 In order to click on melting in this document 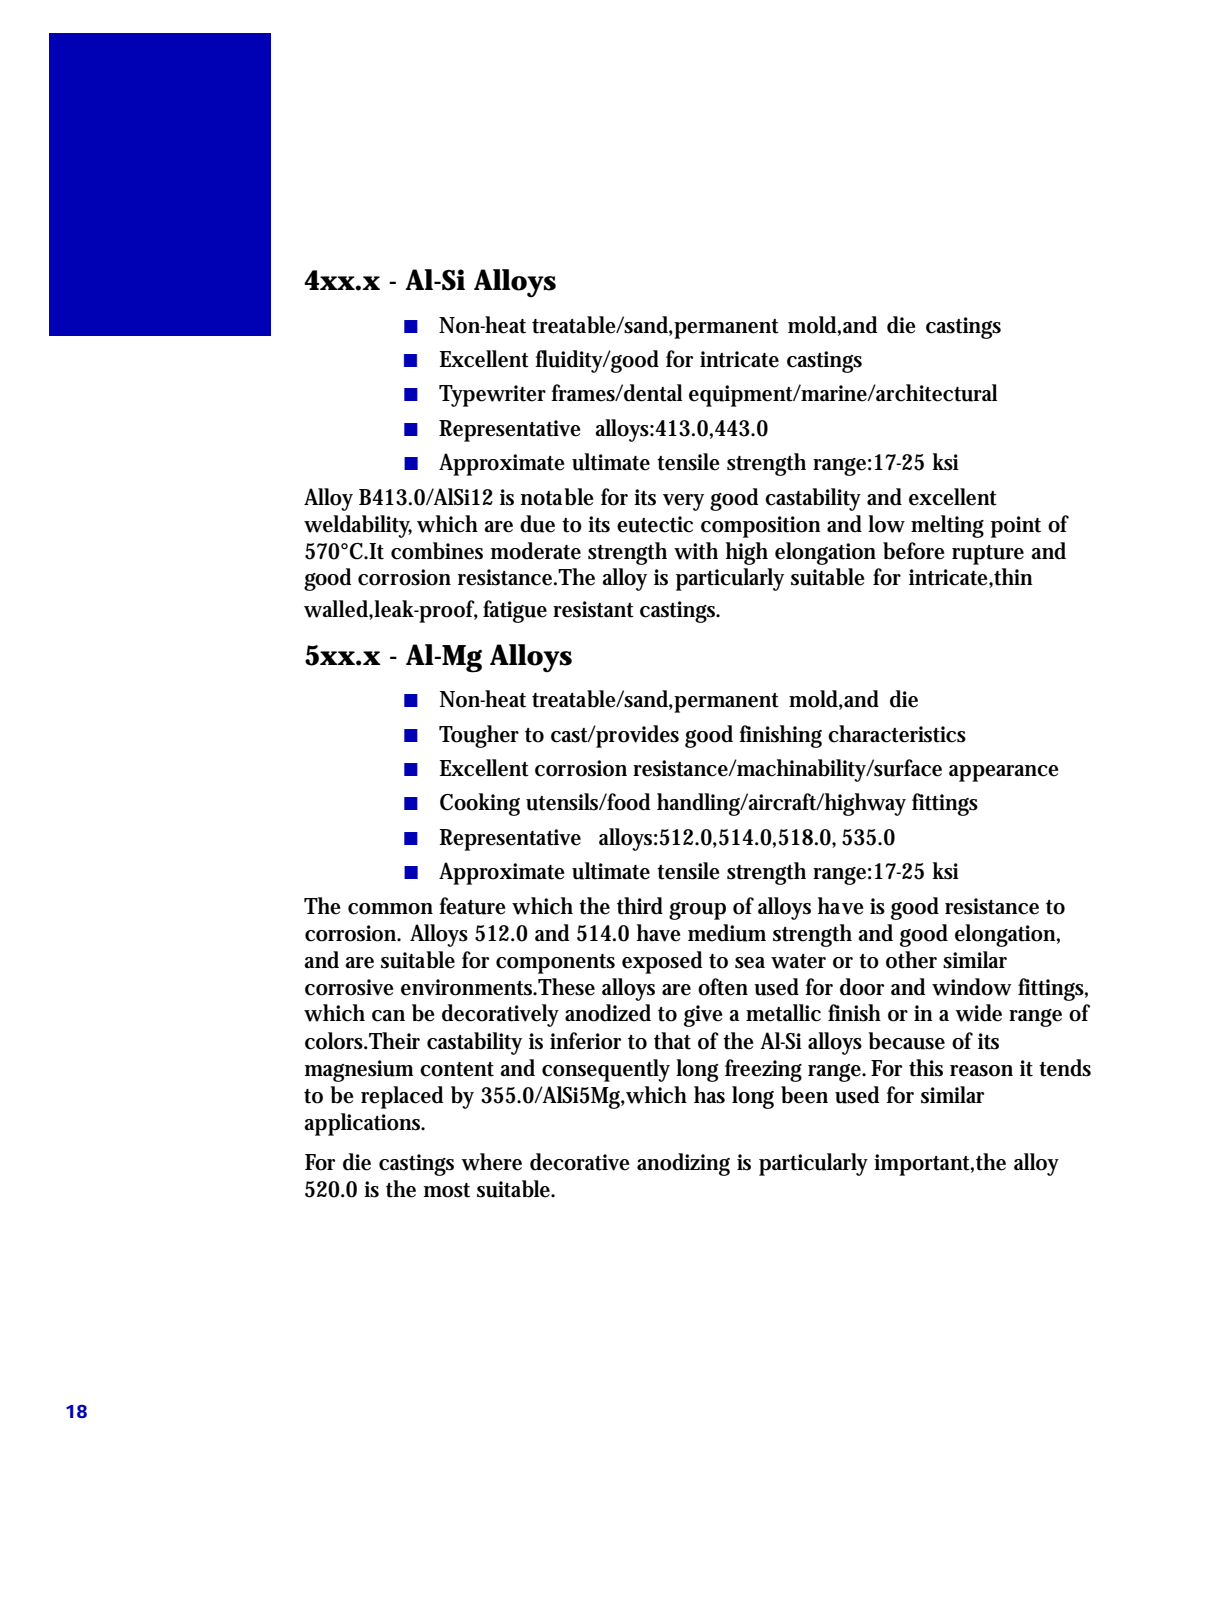, I will do `click(947, 526)`.
